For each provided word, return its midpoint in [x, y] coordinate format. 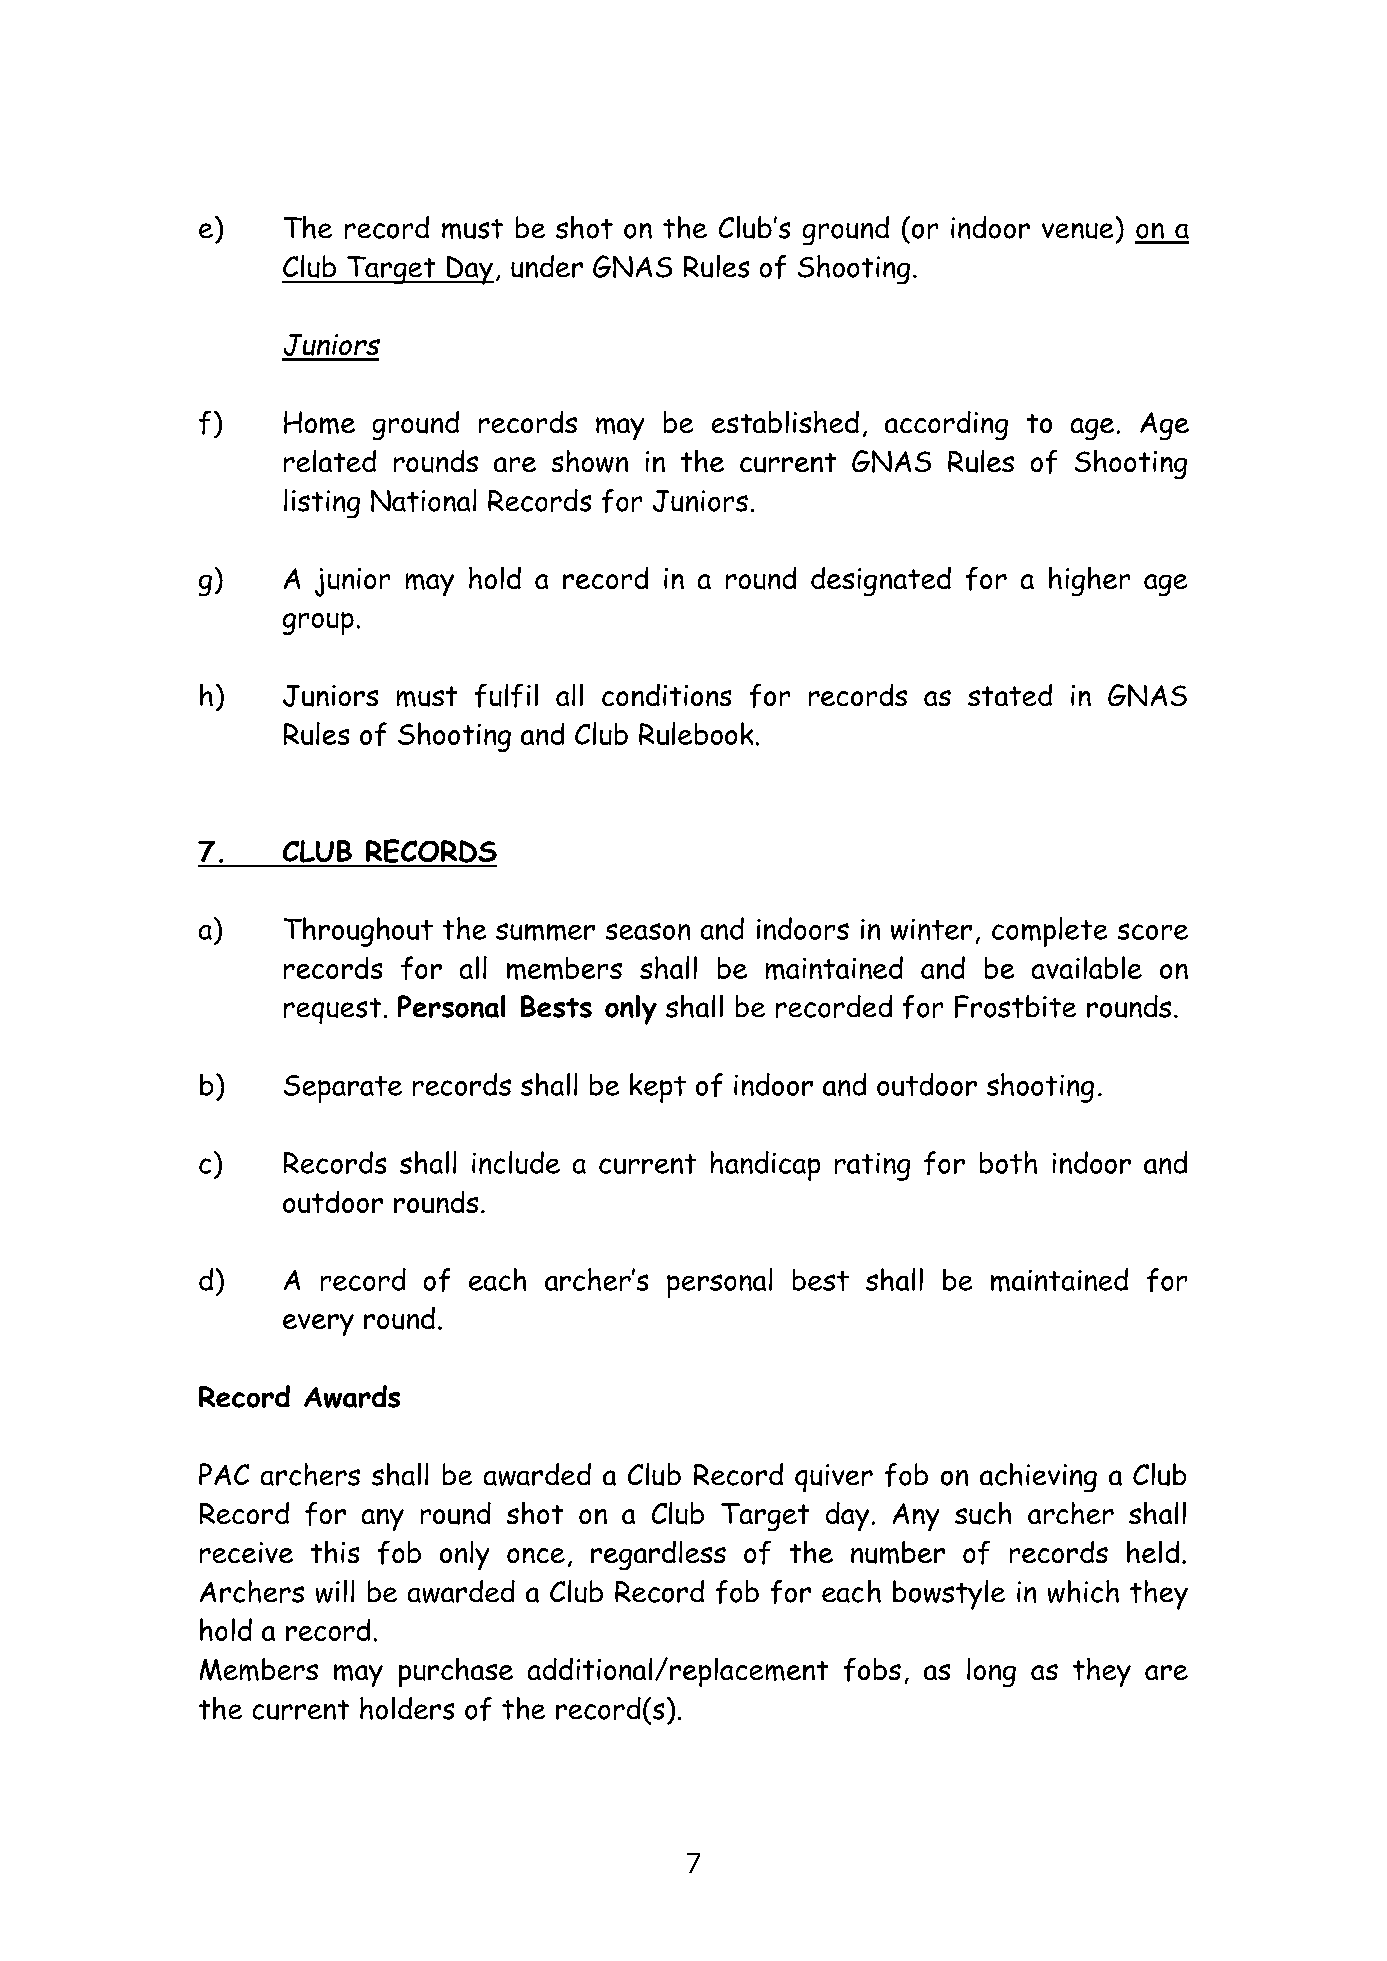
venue [1077, 231]
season [648, 931]
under [547, 266]
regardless [658, 1555]
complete [1049, 932]
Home [319, 422]
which [1083, 1591]
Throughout [358, 932]
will [335, 1591]
